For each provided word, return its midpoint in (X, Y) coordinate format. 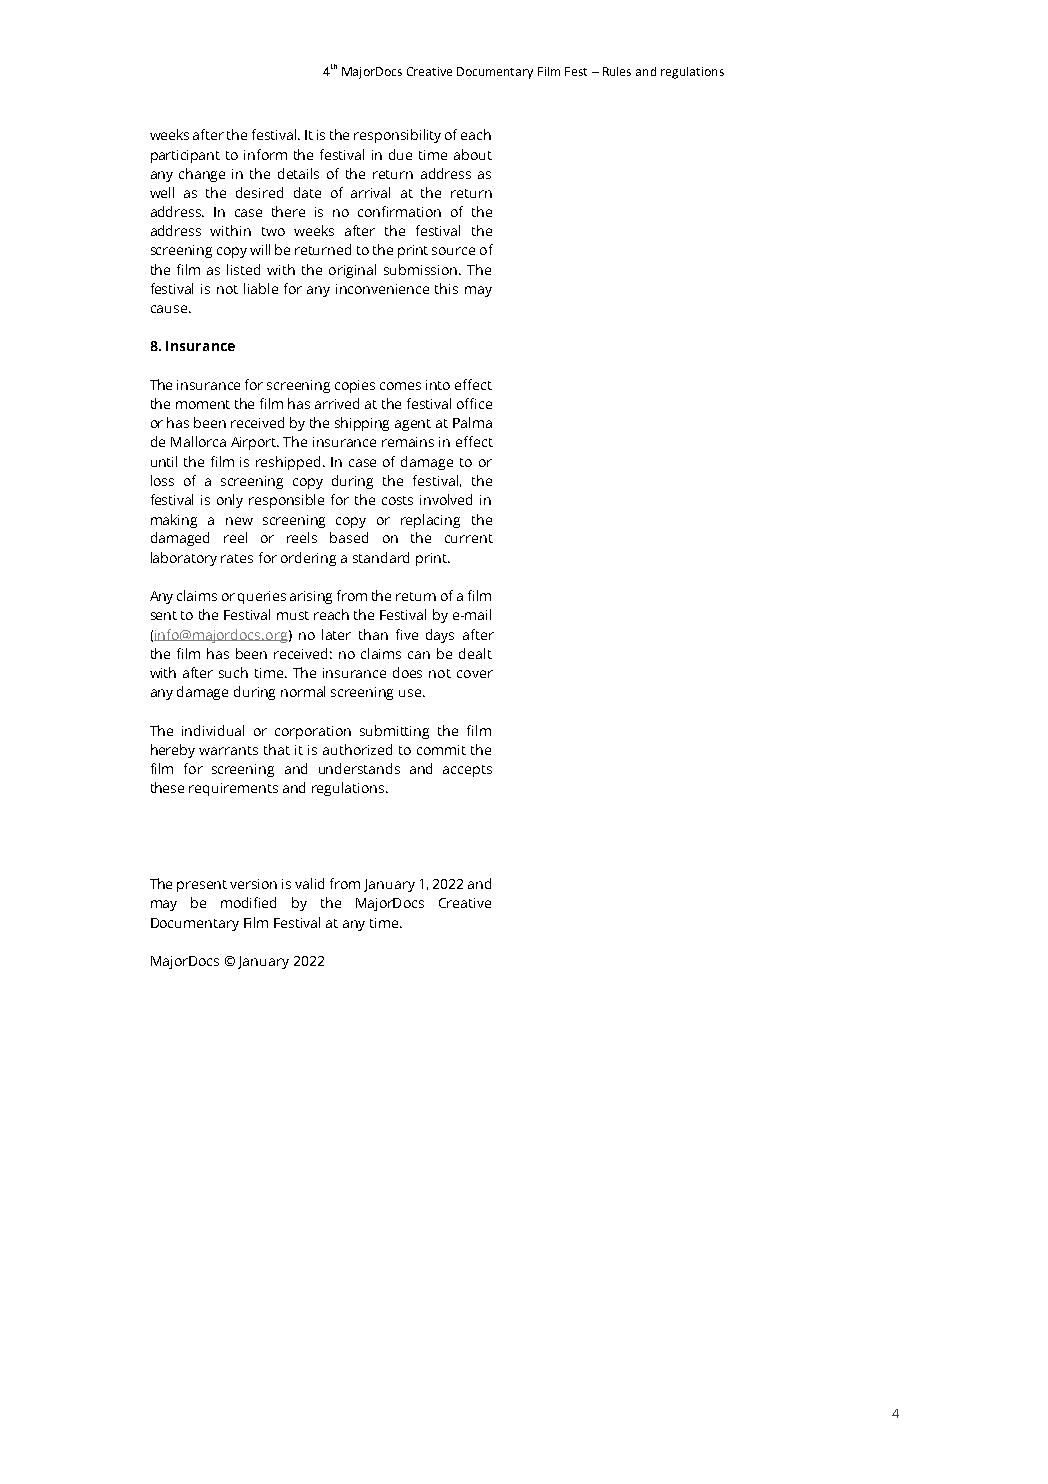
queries (262, 597)
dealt (475, 653)
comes (400, 386)
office (474, 403)
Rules (617, 71)
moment (203, 404)
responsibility (397, 136)
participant (185, 156)
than (373, 634)
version (253, 884)
